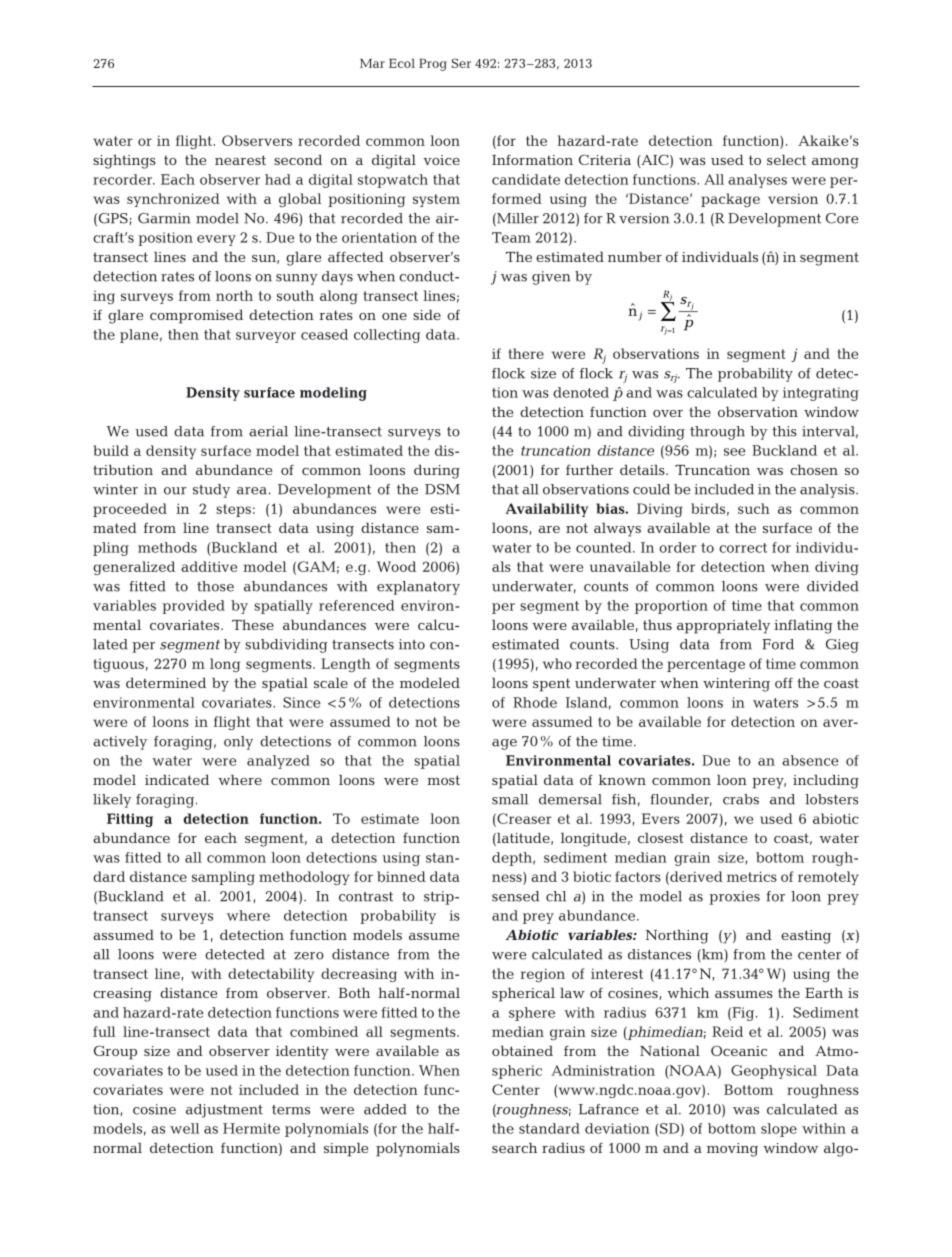 The image size is (952, 1257). I want to click on compromised, so click(196, 316).
